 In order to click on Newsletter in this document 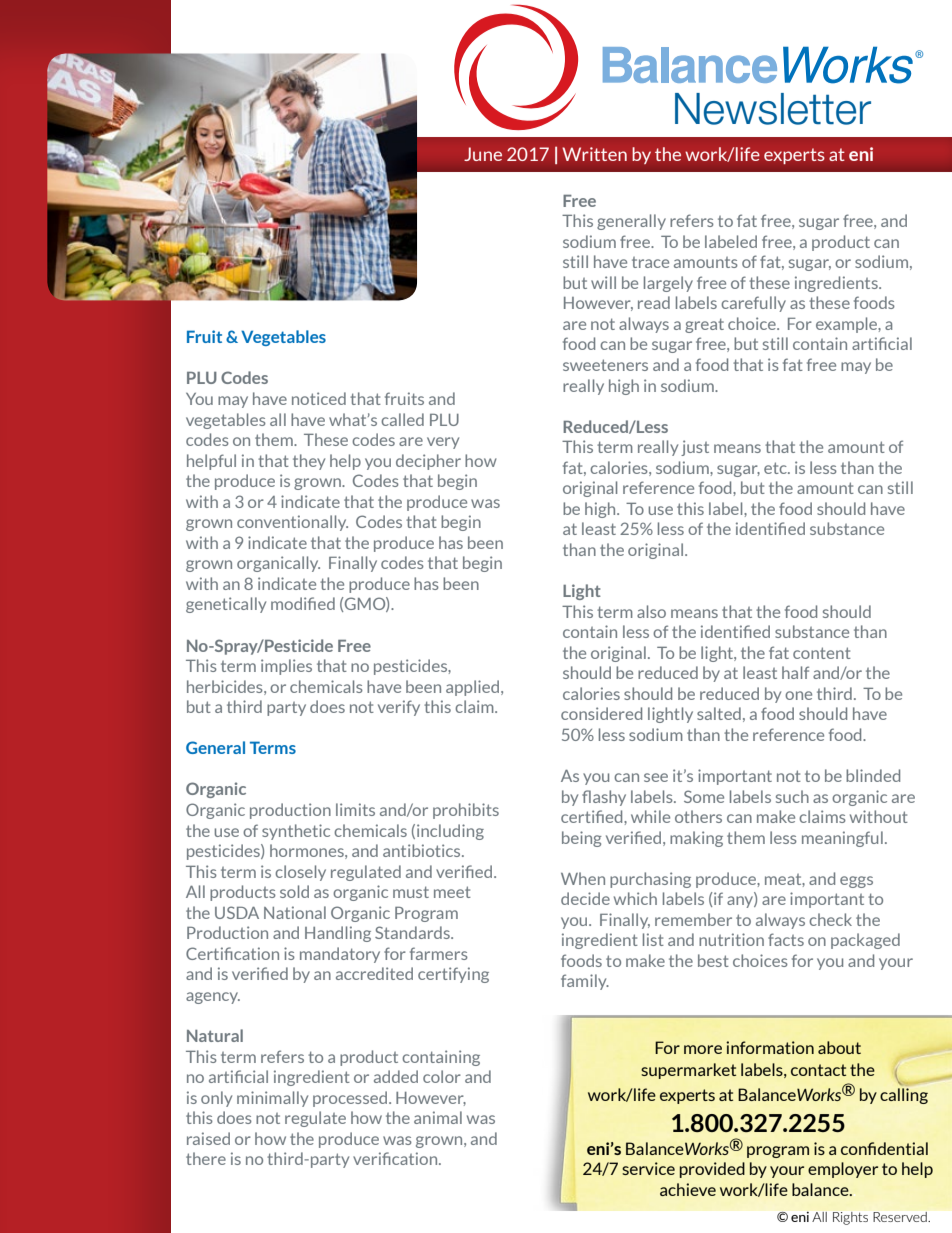, I will do `click(773, 109)`.
